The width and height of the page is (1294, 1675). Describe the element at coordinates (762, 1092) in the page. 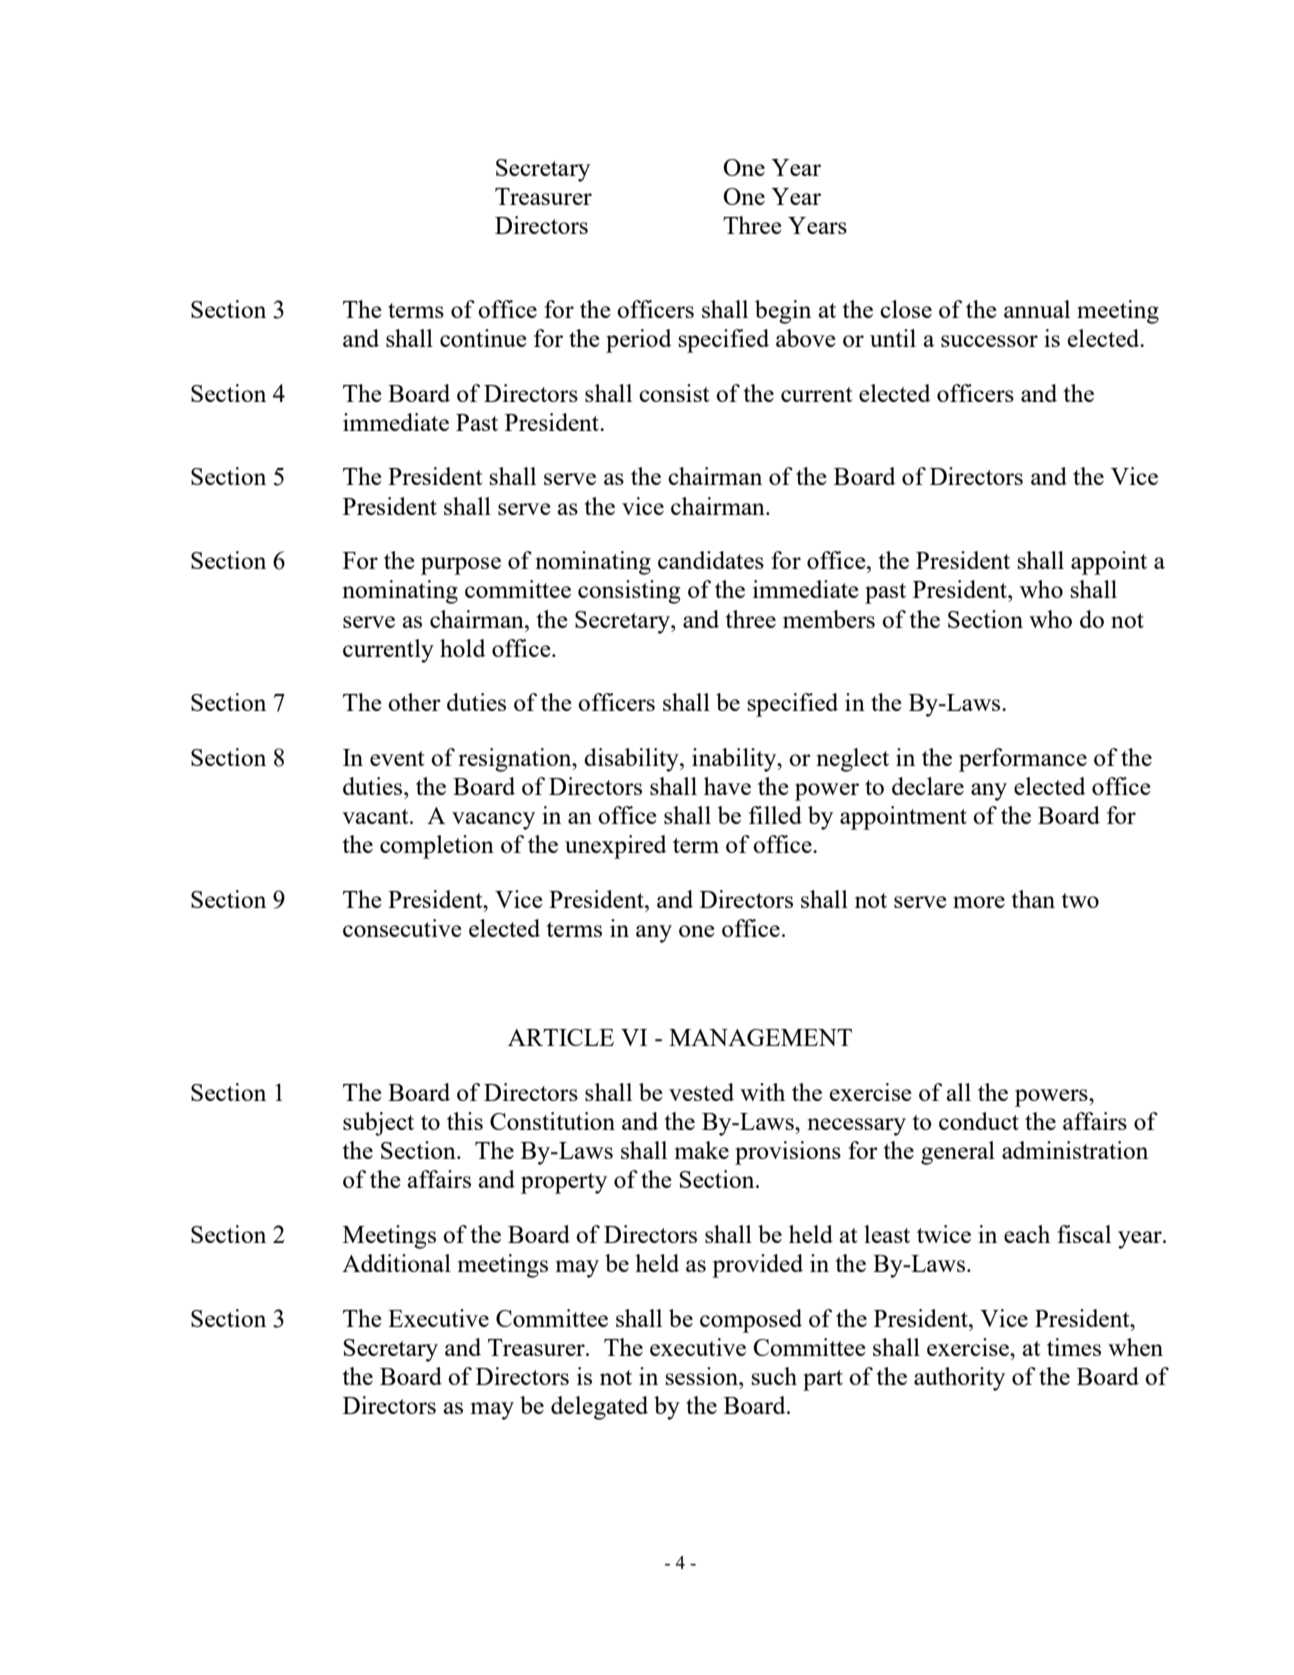

I see `with` at that location.
